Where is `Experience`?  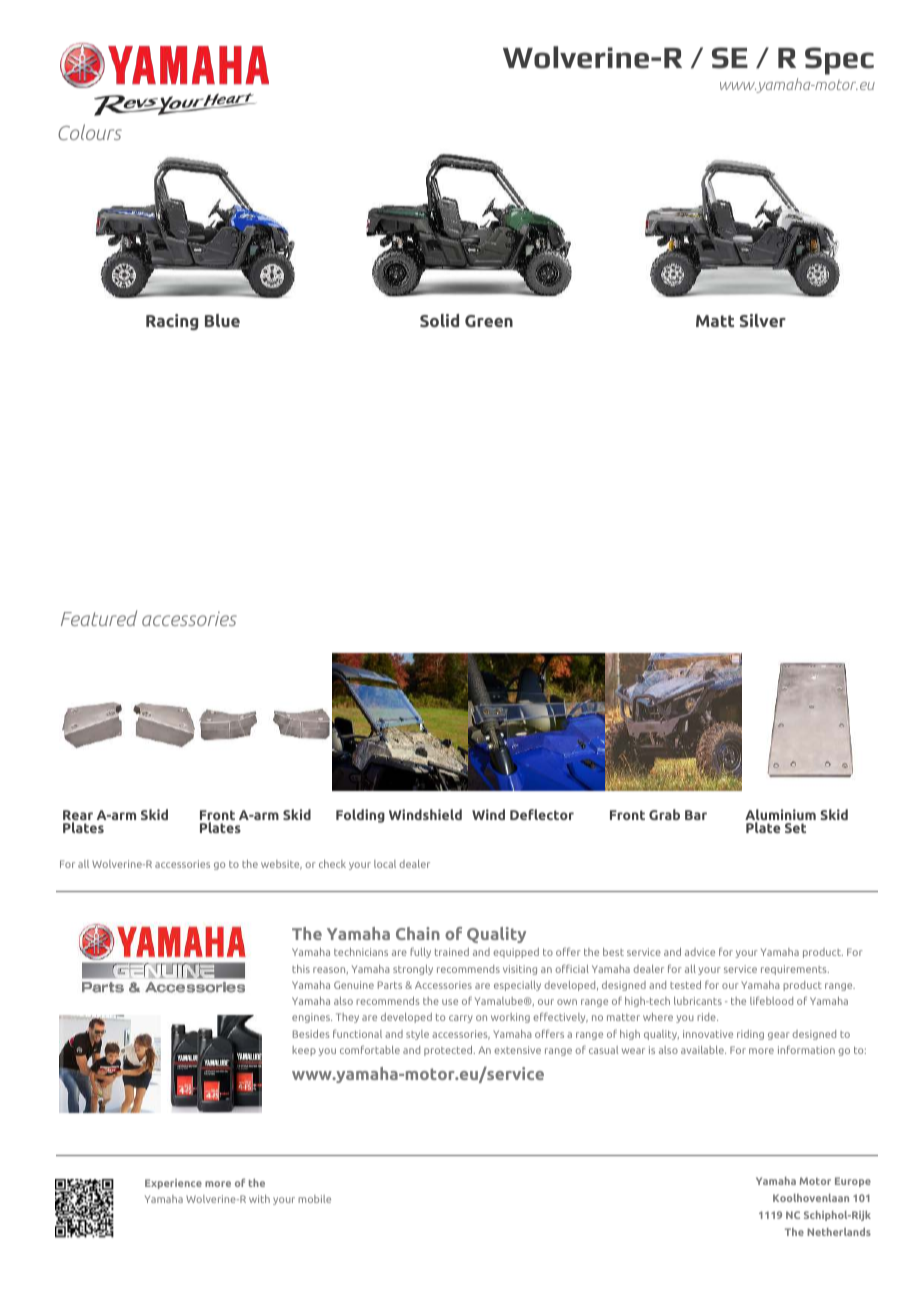
Experience is located at coordinates (173, 1184).
